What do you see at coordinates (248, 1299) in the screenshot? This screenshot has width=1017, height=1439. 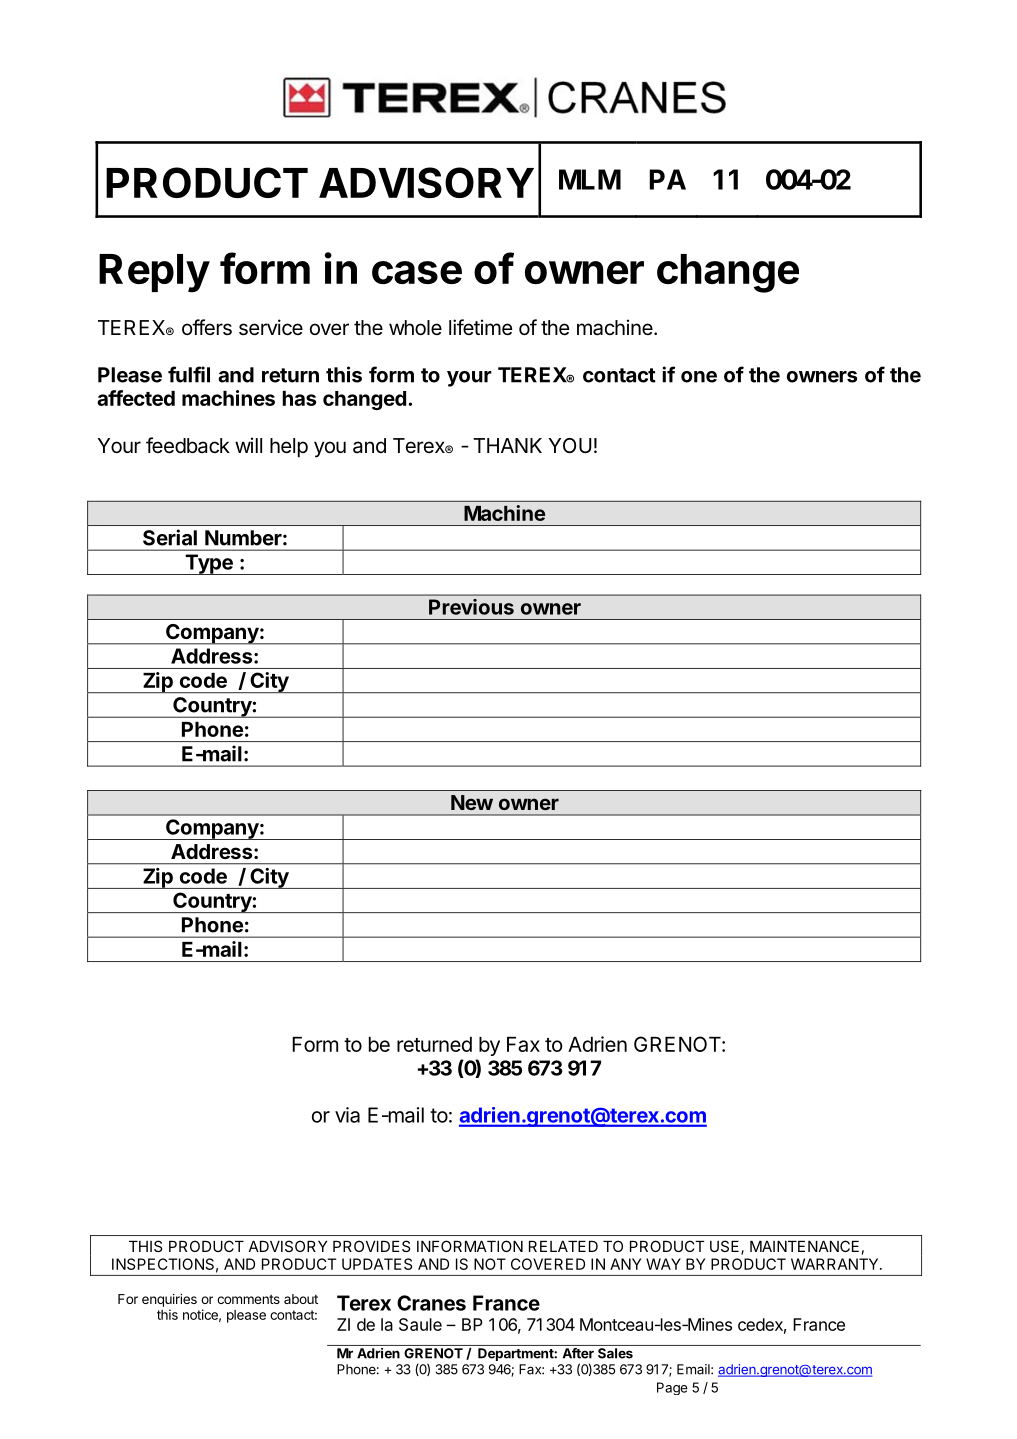 I see `comments` at bounding box center [248, 1299].
